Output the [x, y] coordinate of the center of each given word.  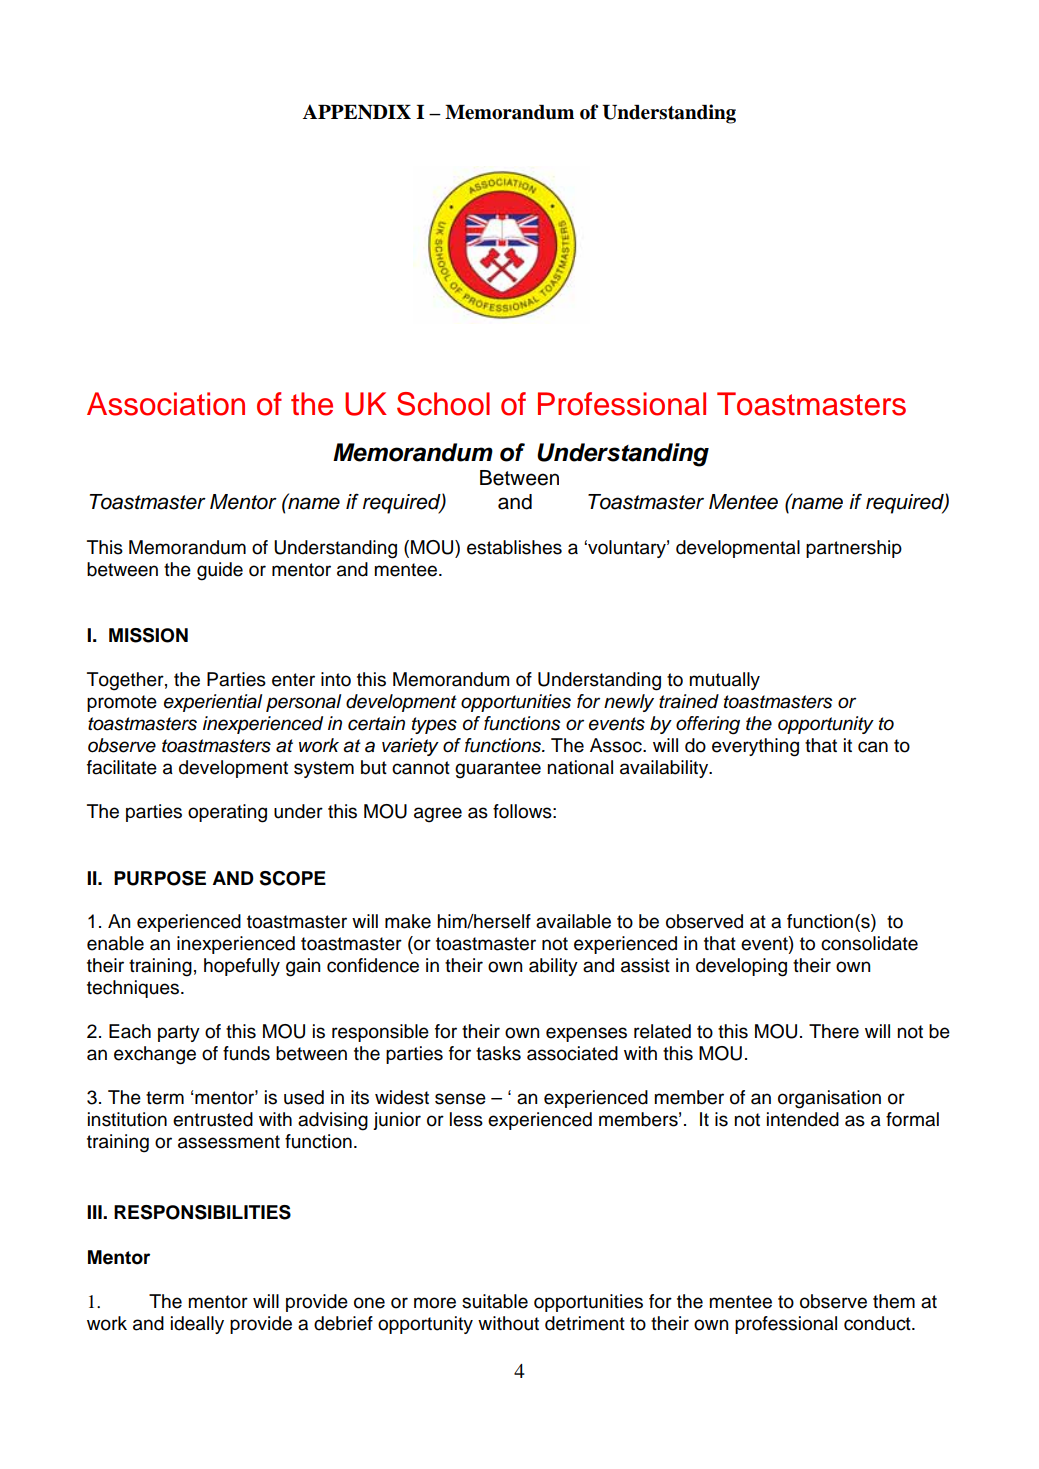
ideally [197, 1325]
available [573, 921]
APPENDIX [357, 112]
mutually [724, 681]
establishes [514, 547]
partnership [854, 549]
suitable [495, 1301]
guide [220, 571]
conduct [878, 1323]
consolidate [869, 943]
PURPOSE [160, 878]
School [443, 404]
